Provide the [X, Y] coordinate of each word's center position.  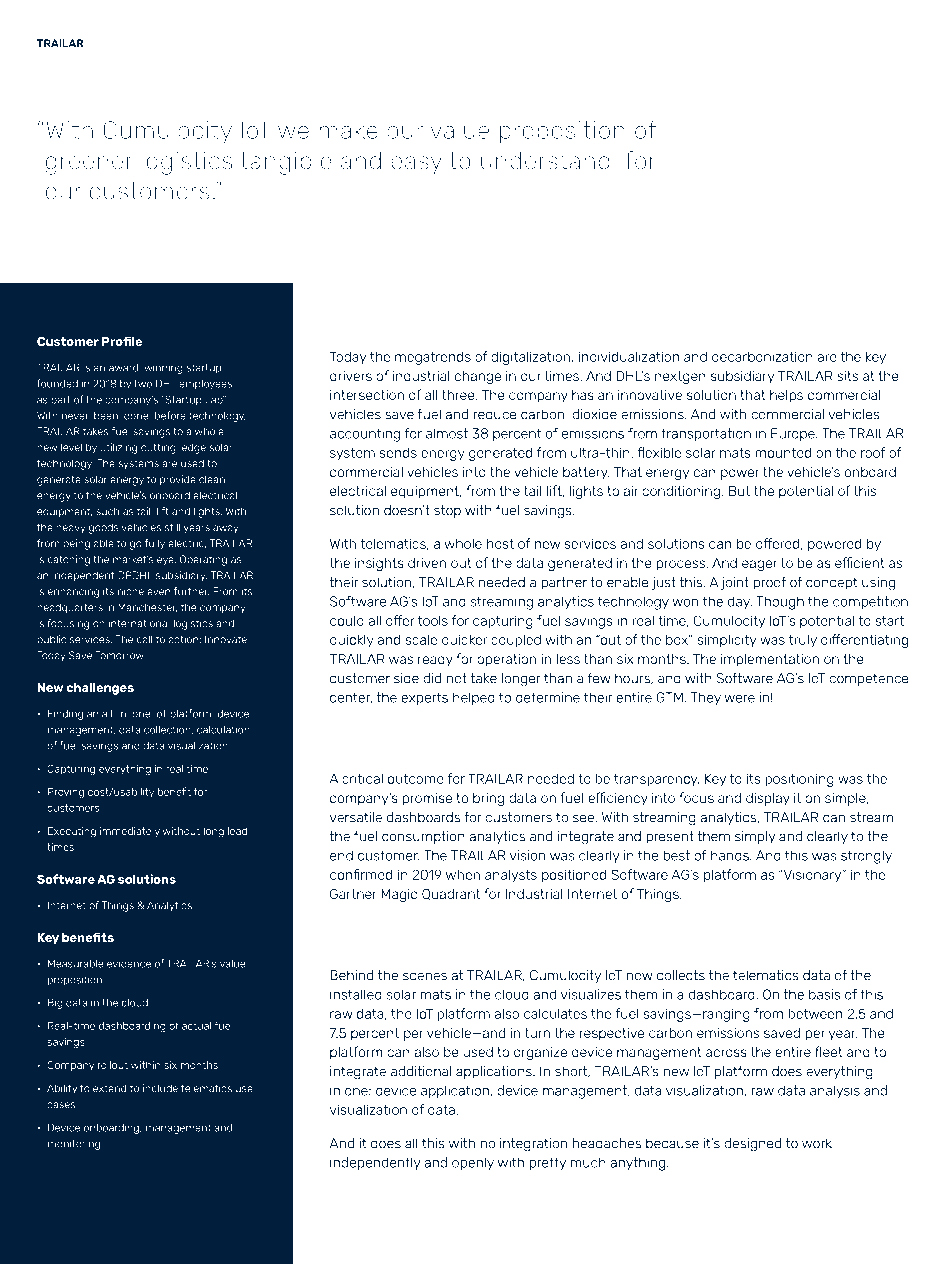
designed [752, 1145]
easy [416, 165]
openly [473, 1163]
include [160, 1088]
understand [545, 160]
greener [89, 165]
